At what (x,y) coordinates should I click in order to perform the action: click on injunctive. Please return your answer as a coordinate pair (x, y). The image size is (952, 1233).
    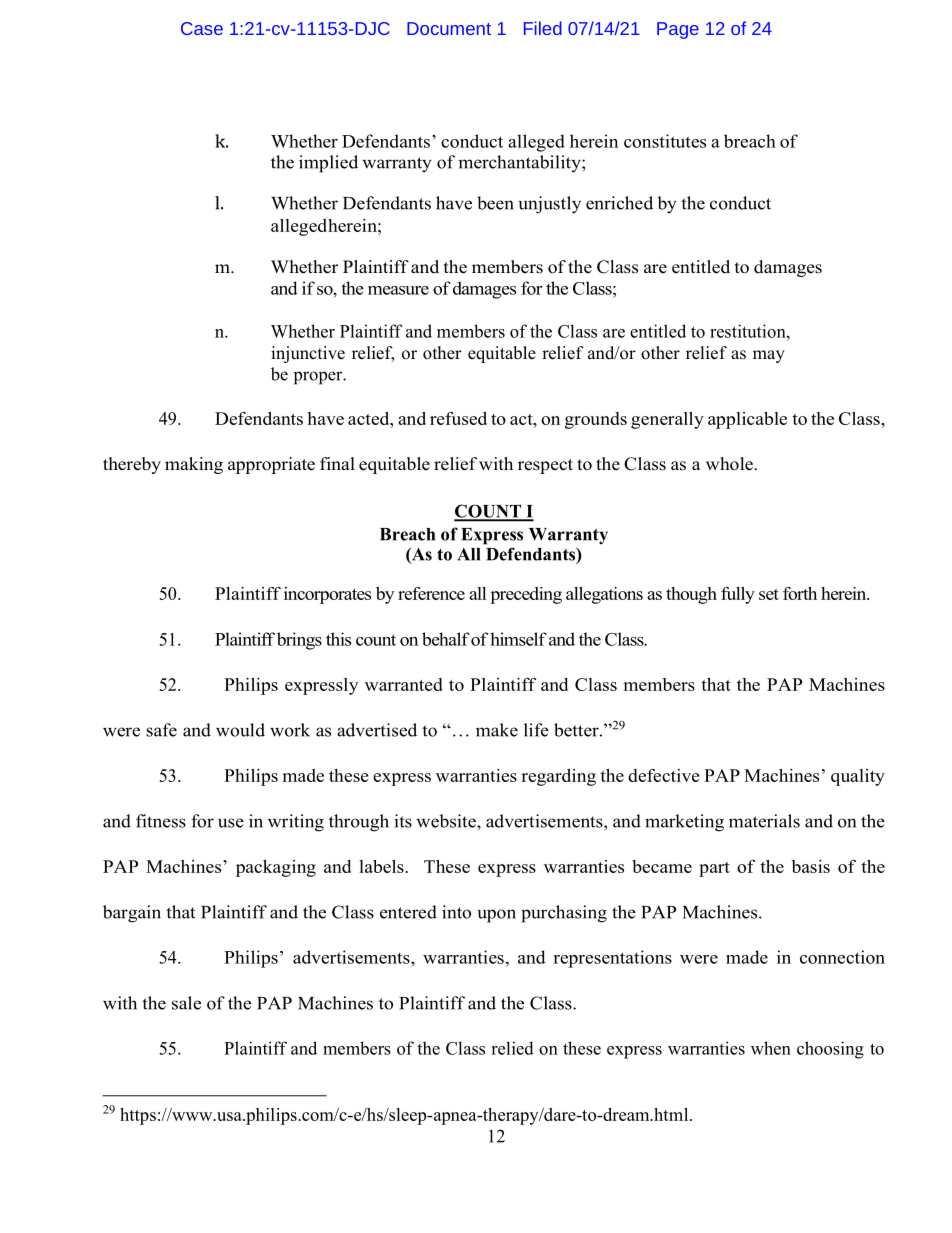
    Looking at the image, I should click on (308, 354).
